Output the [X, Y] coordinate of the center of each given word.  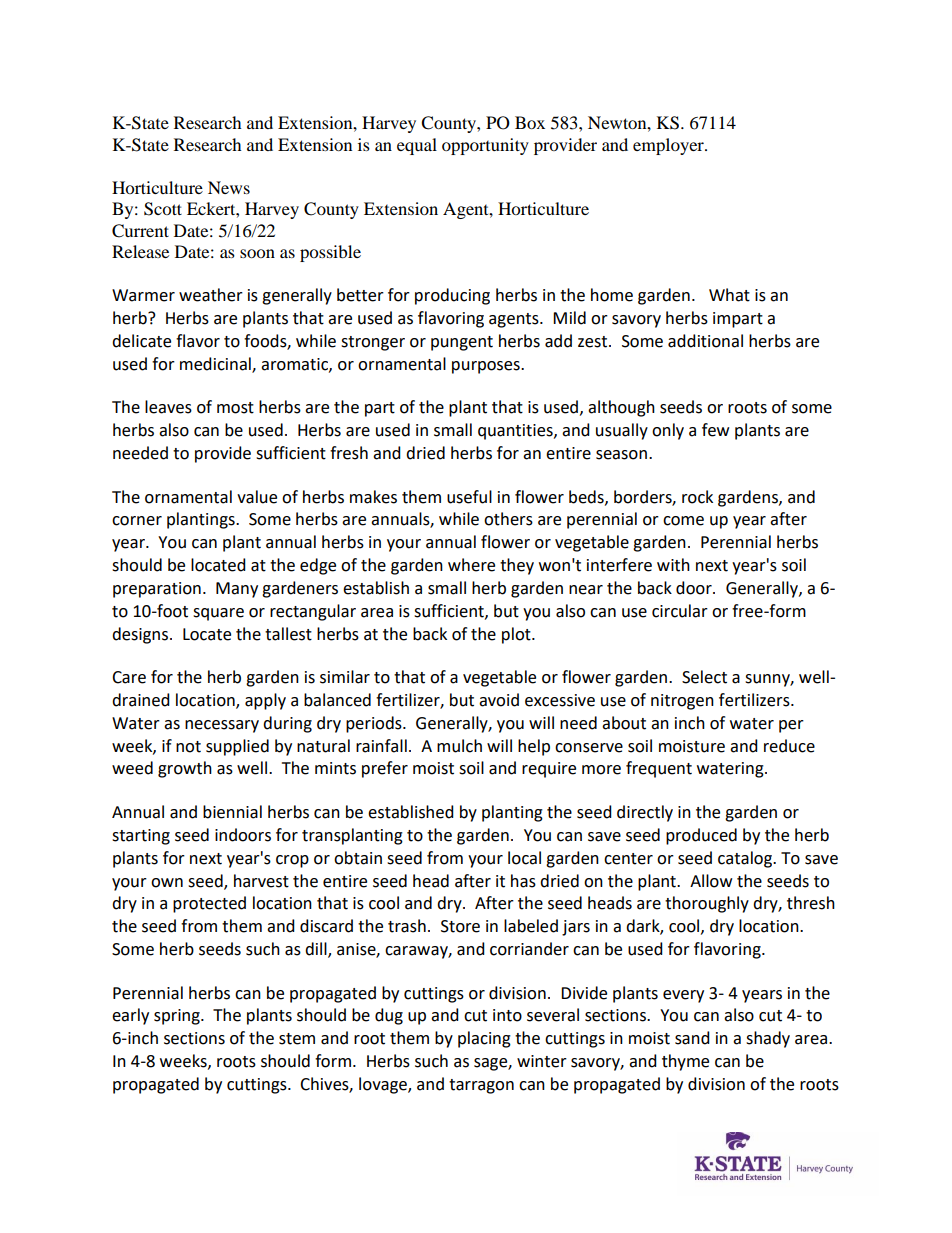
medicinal [216, 364]
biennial [232, 812]
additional [705, 341]
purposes [487, 367]
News [229, 187]
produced [701, 836]
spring [178, 1017]
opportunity [485, 146]
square [218, 614]
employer [669, 146]
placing [484, 1039]
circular [680, 611]
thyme [685, 1062]
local [524, 858]
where [471, 565]
